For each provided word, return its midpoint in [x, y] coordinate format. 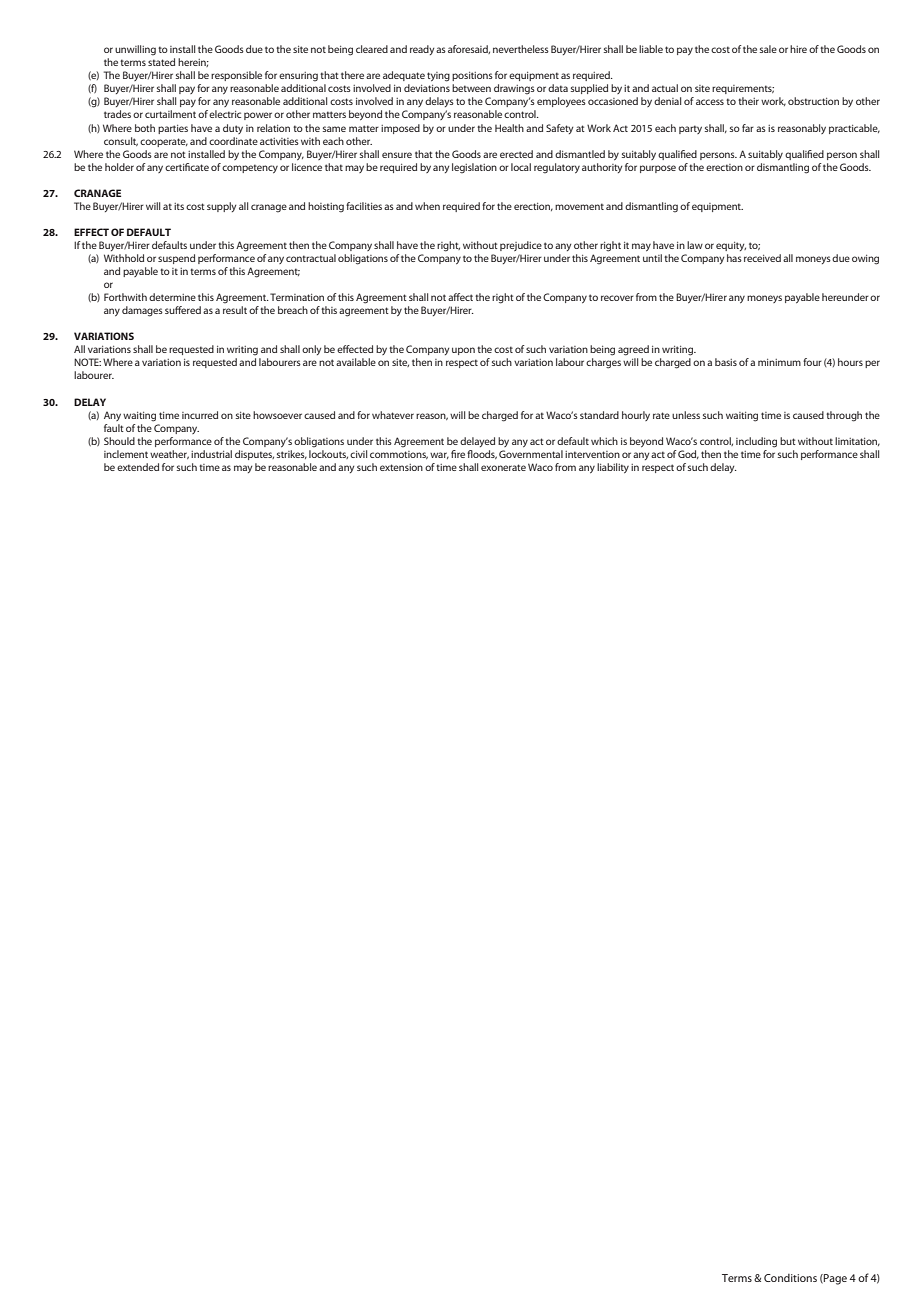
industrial [211, 454]
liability [613, 468]
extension [401, 467]
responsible [236, 76]
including [756, 442]
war [439, 455]
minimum [779, 362]
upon [463, 351]
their [748, 101]
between [471, 88]
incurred [200, 415]
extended [138, 467]
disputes [254, 455]
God [688, 454]
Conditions [790, 1278]
